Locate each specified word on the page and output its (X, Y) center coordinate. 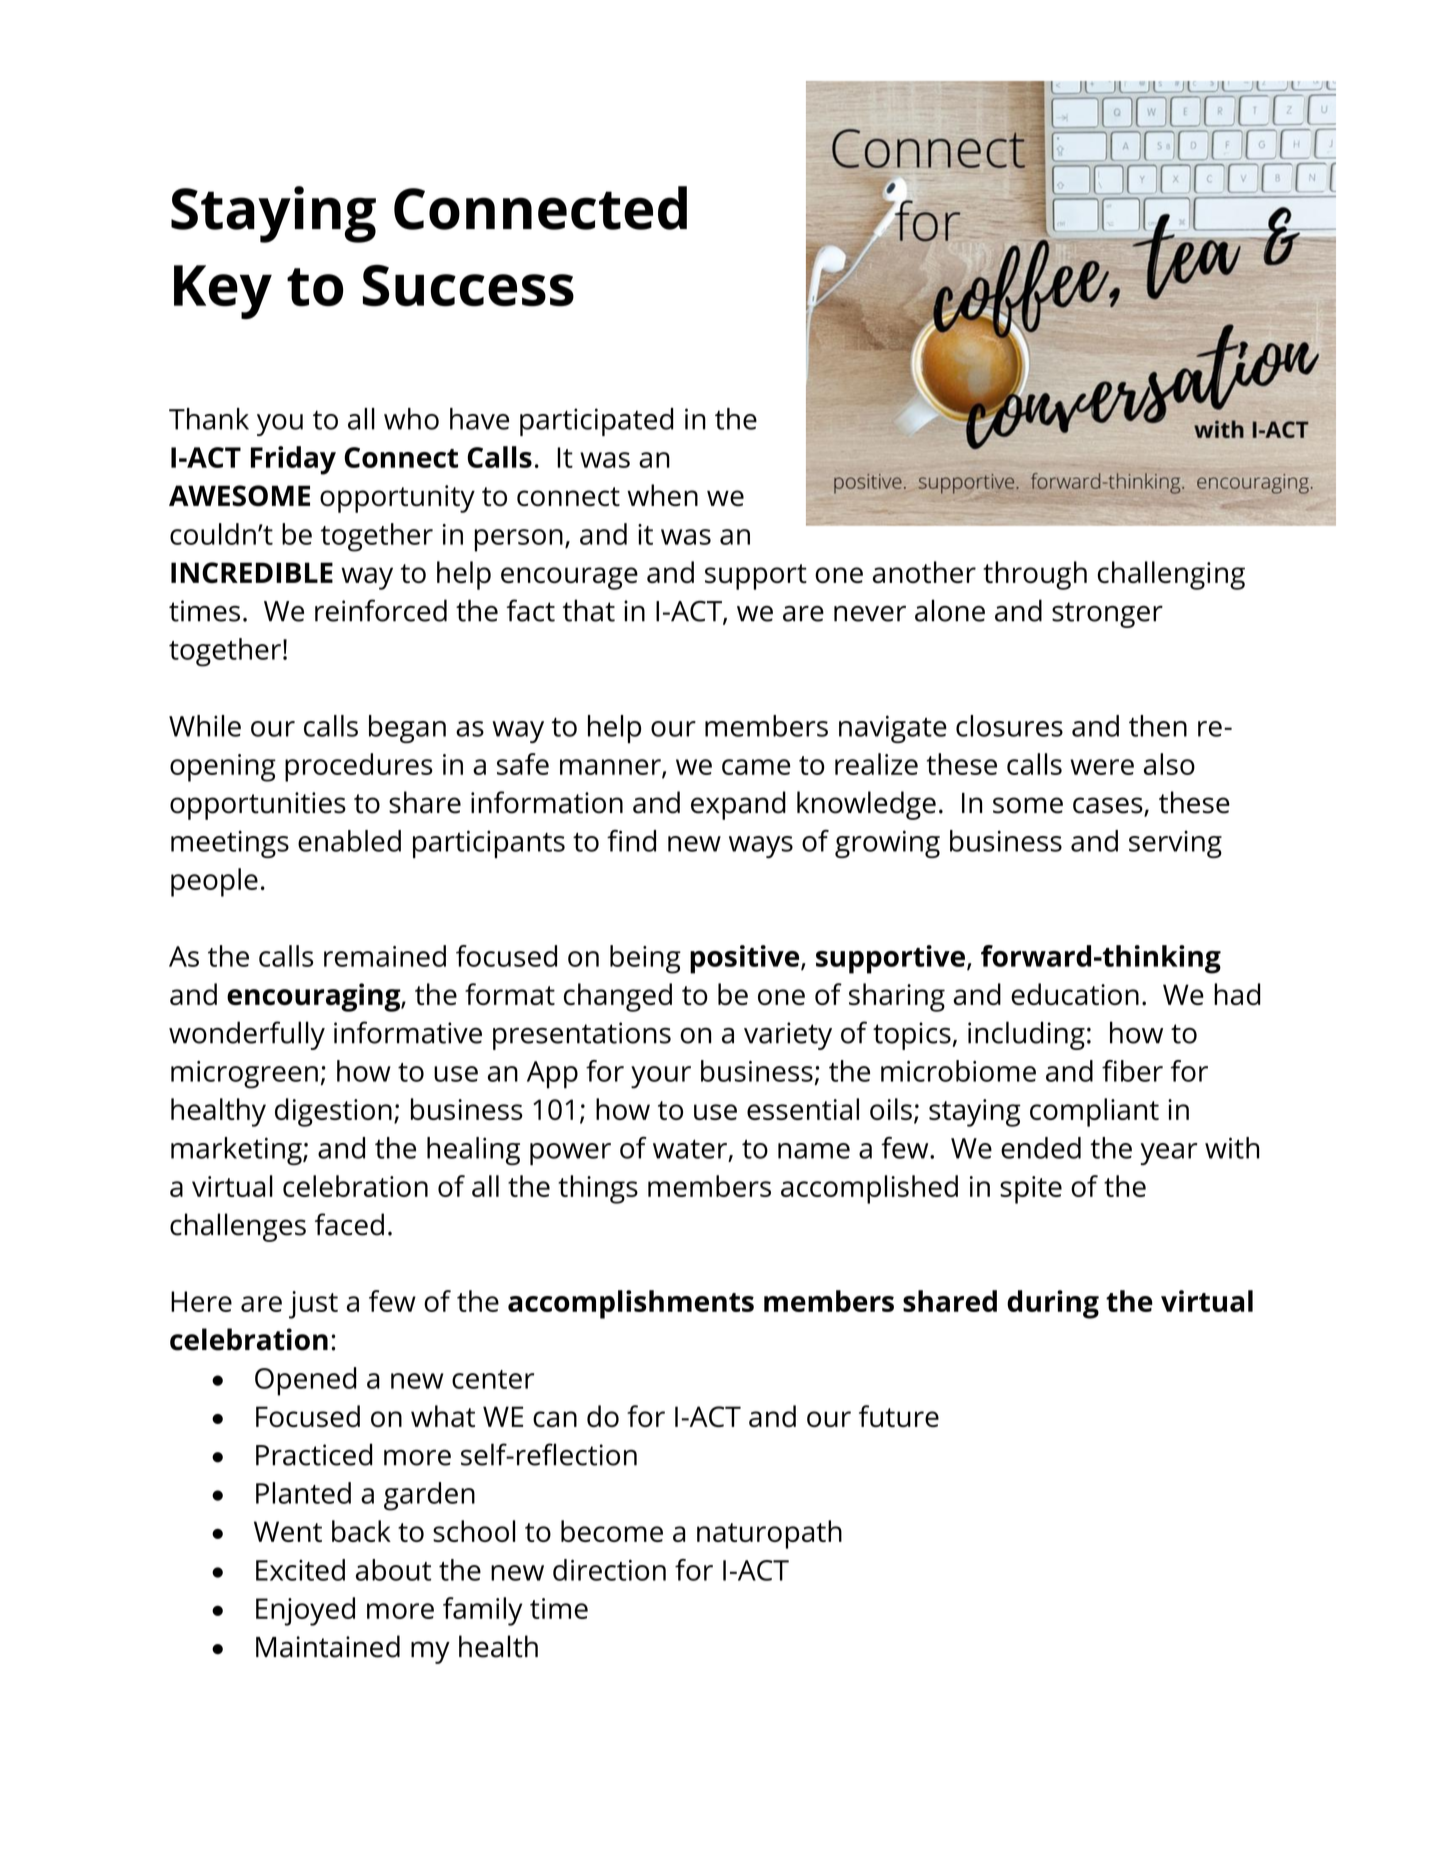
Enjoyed (305, 1611)
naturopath (769, 1534)
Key (223, 292)
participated (596, 422)
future (899, 1416)
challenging (1171, 575)
